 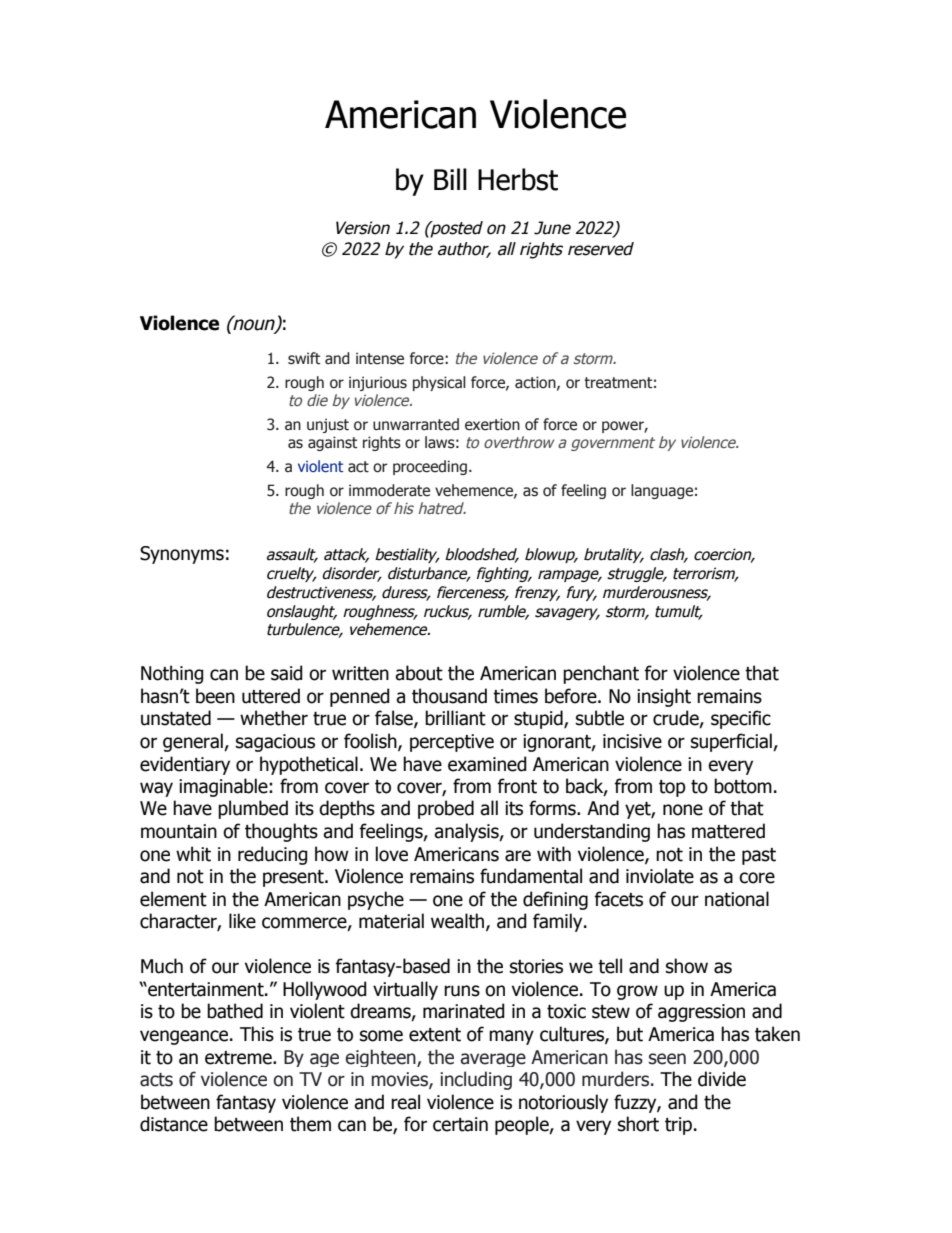 What do you see at coordinates (450, 179) in the image?
I see `Bill` at bounding box center [450, 179].
